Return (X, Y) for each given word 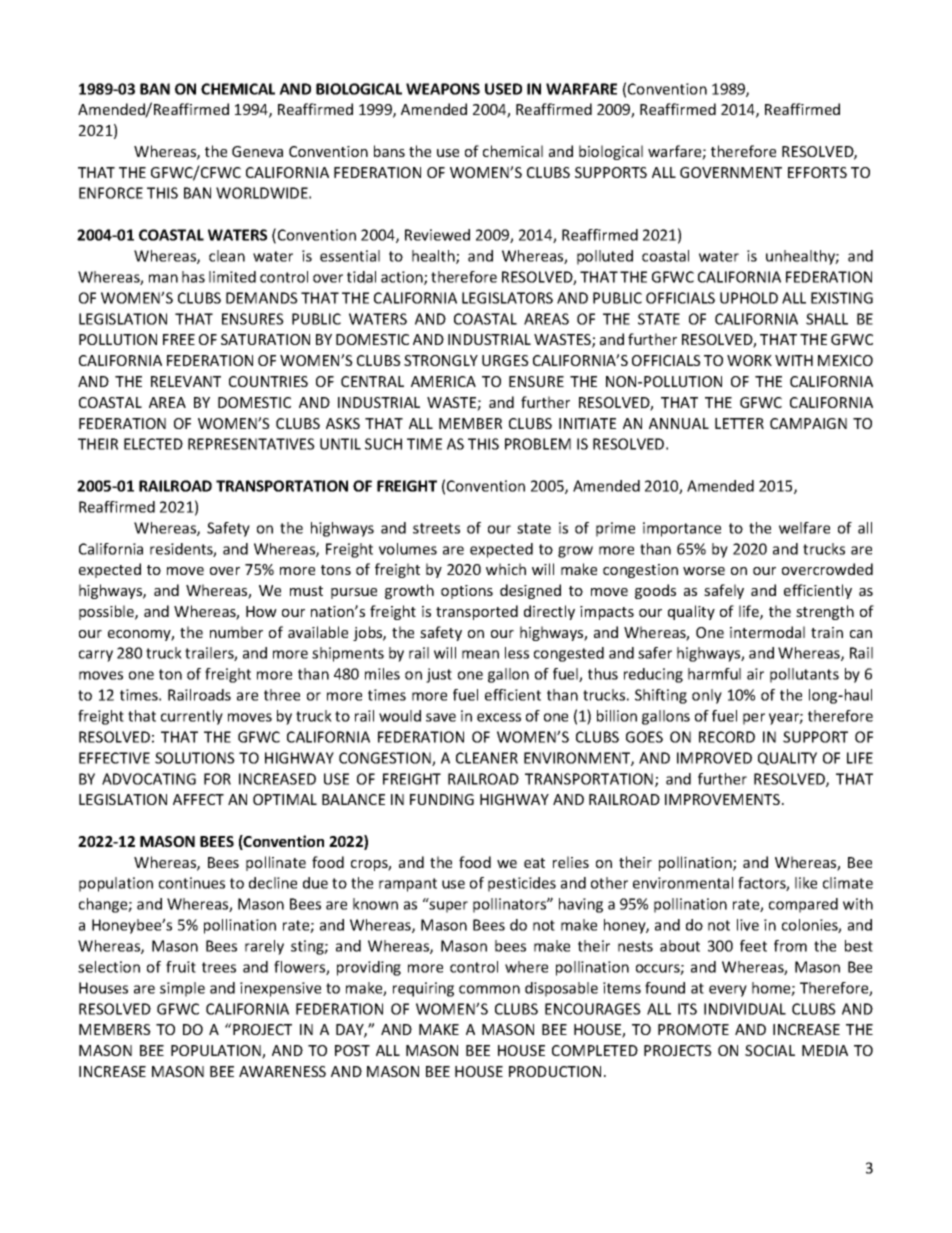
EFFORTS (817, 172)
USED (503, 89)
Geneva (257, 151)
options (467, 592)
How (261, 611)
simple (182, 989)
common (489, 989)
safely (724, 591)
